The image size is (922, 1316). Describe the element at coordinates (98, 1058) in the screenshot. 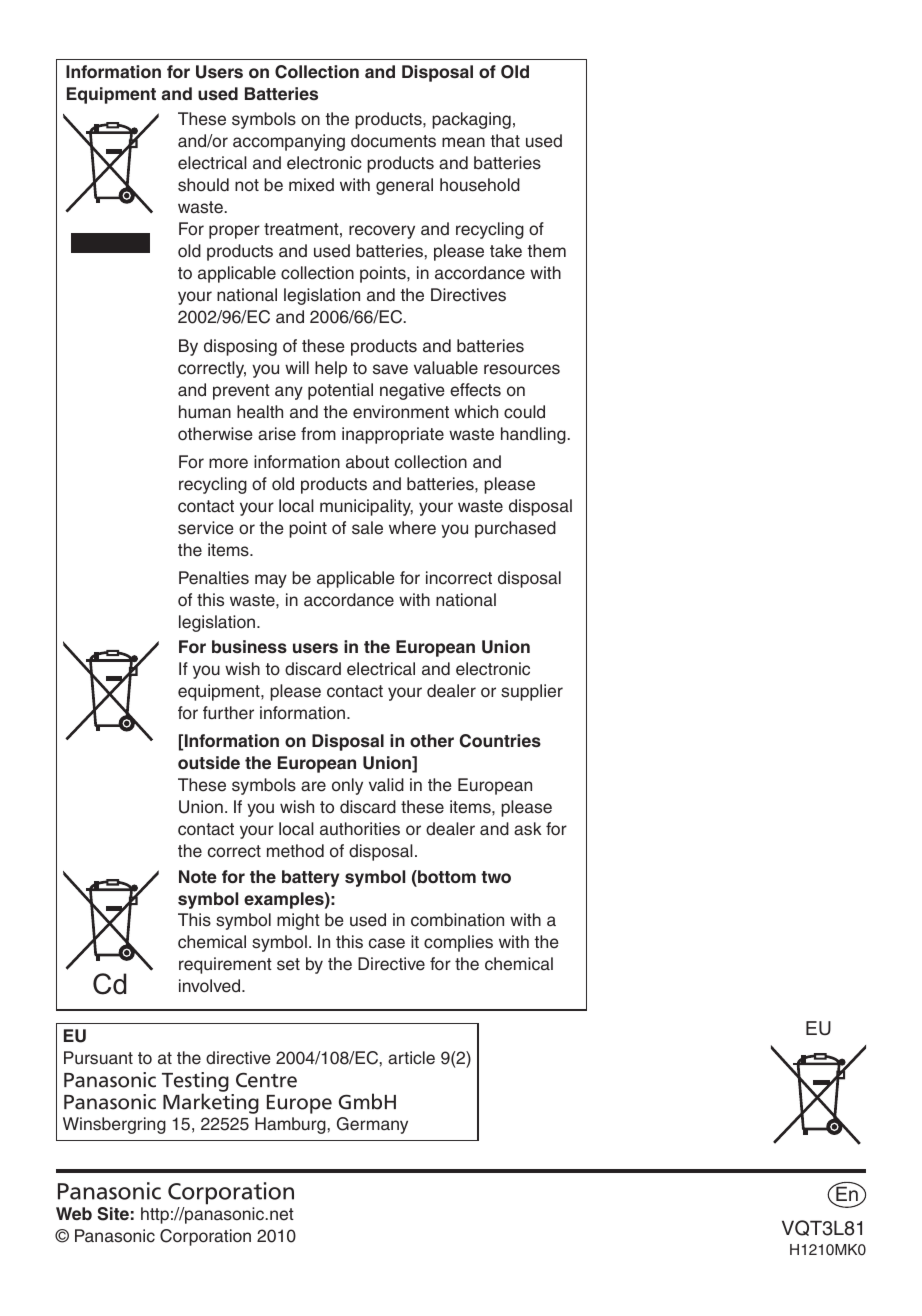

I see `Pursuant` at that location.
